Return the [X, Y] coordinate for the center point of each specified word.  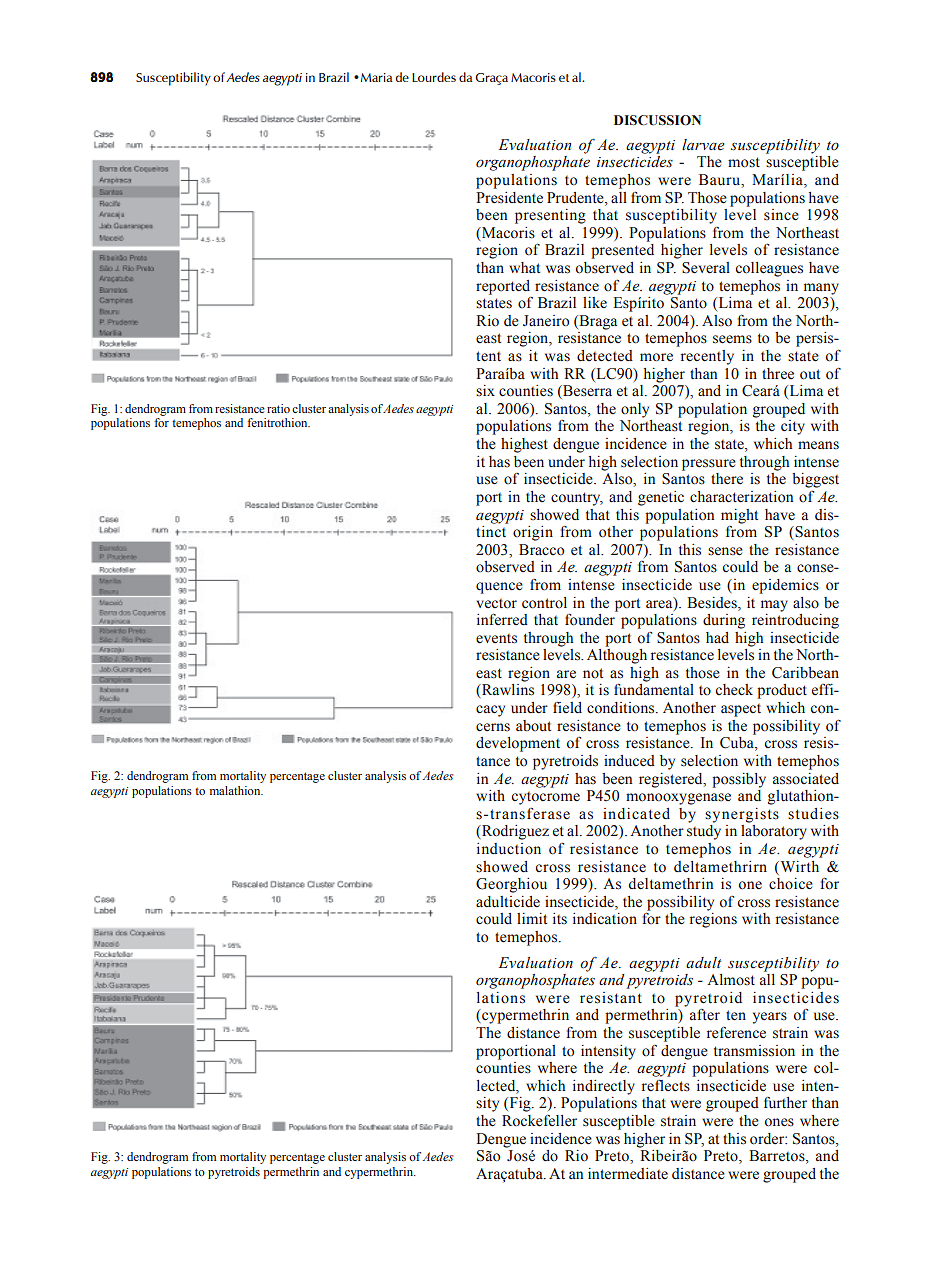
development [518, 744]
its [560, 919]
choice [791, 884]
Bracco [541, 550]
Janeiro [546, 321]
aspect [741, 710]
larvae [703, 144]
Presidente [509, 198]
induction [509, 849]
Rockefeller [539, 1121]
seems [732, 339]
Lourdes [434, 77]
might [739, 516]
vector [496, 604]
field [567, 708]
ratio [278, 408]
